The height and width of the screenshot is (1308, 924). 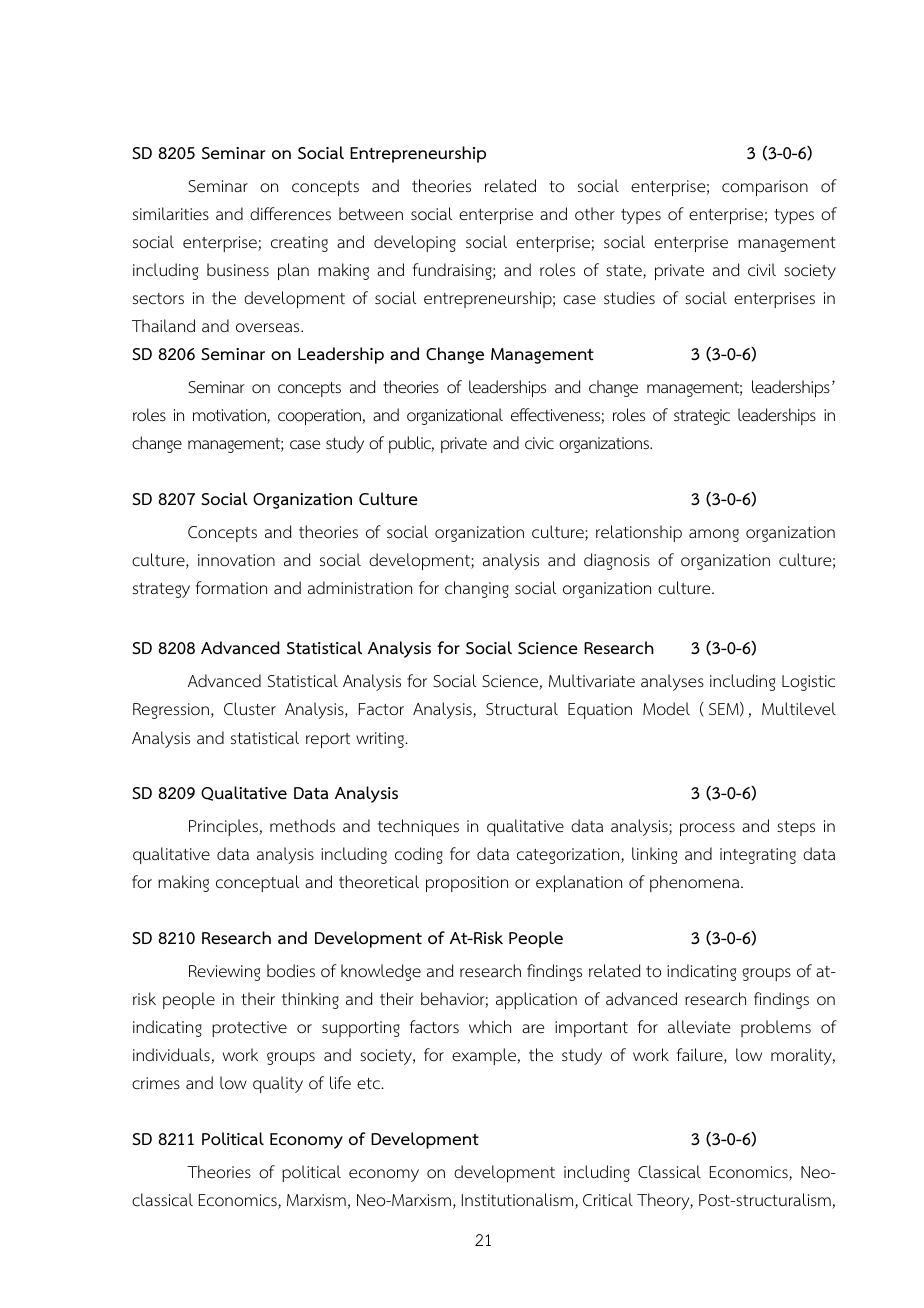 I want to click on Critical, so click(x=608, y=1199).
